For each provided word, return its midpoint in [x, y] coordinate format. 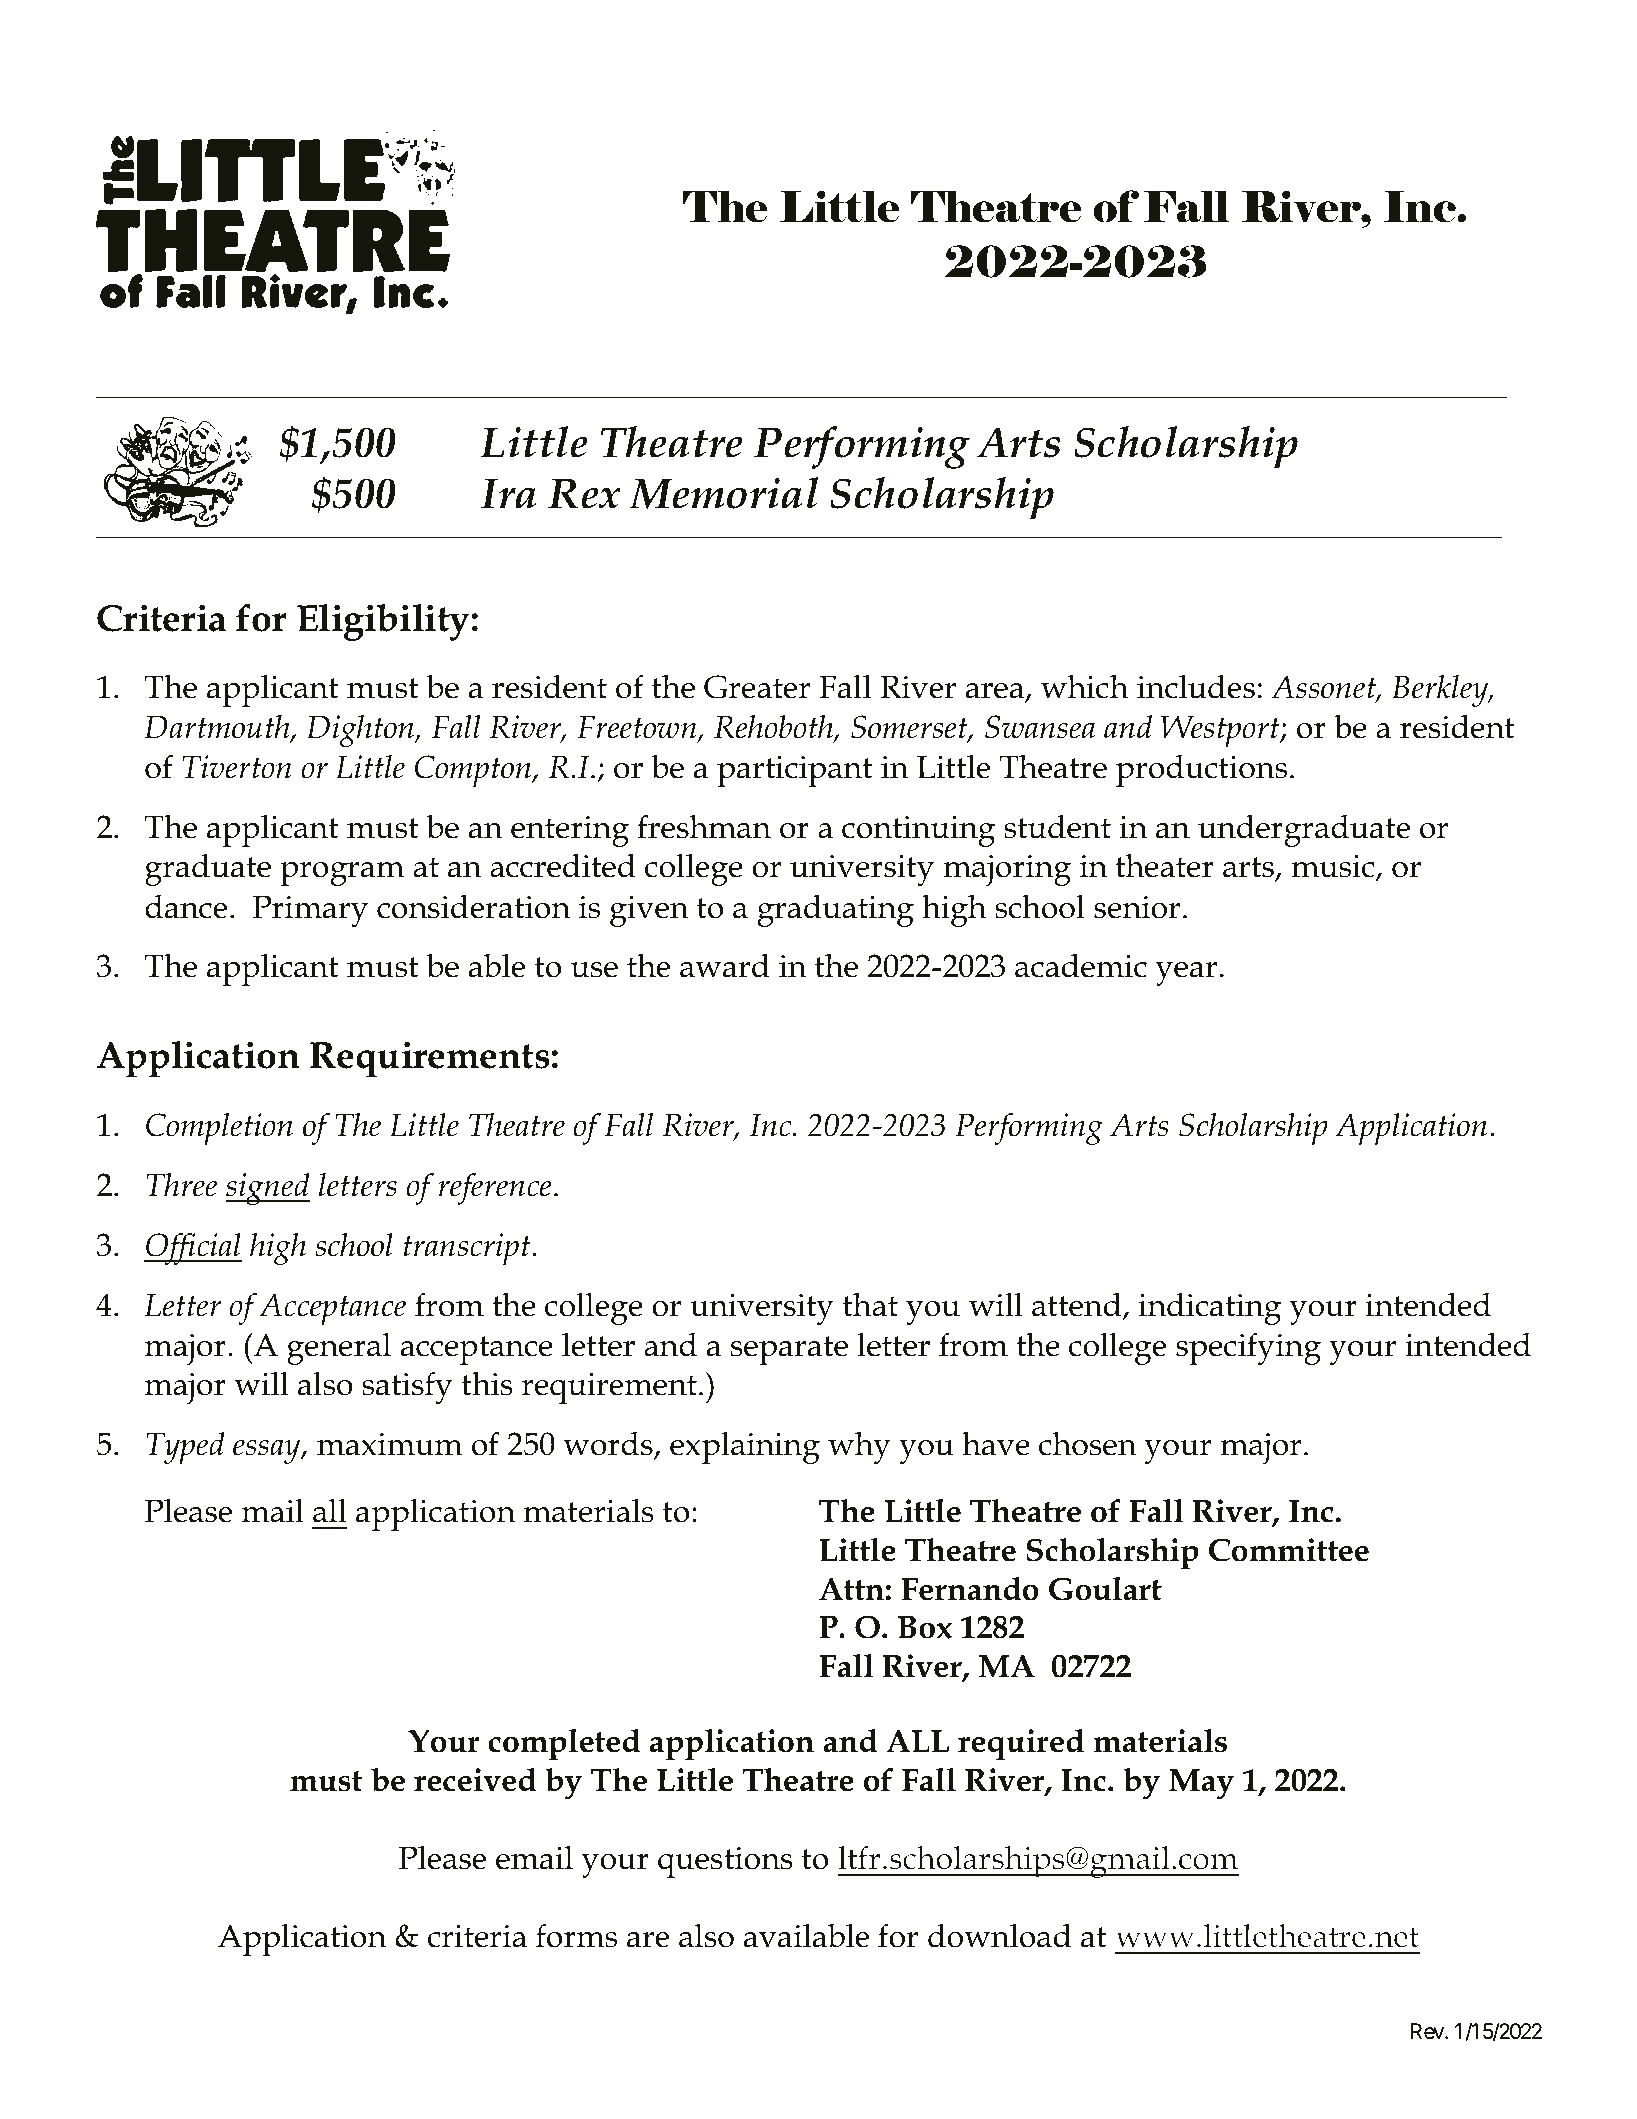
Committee [1289, 1550]
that [870, 1304]
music [1334, 868]
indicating [1210, 1308]
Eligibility [383, 622]
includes [1196, 686]
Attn [852, 1589]
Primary [310, 911]
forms [576, 1935]
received [475, 1779]
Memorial [723, 493]
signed [268, 1189]
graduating [836, 910]
